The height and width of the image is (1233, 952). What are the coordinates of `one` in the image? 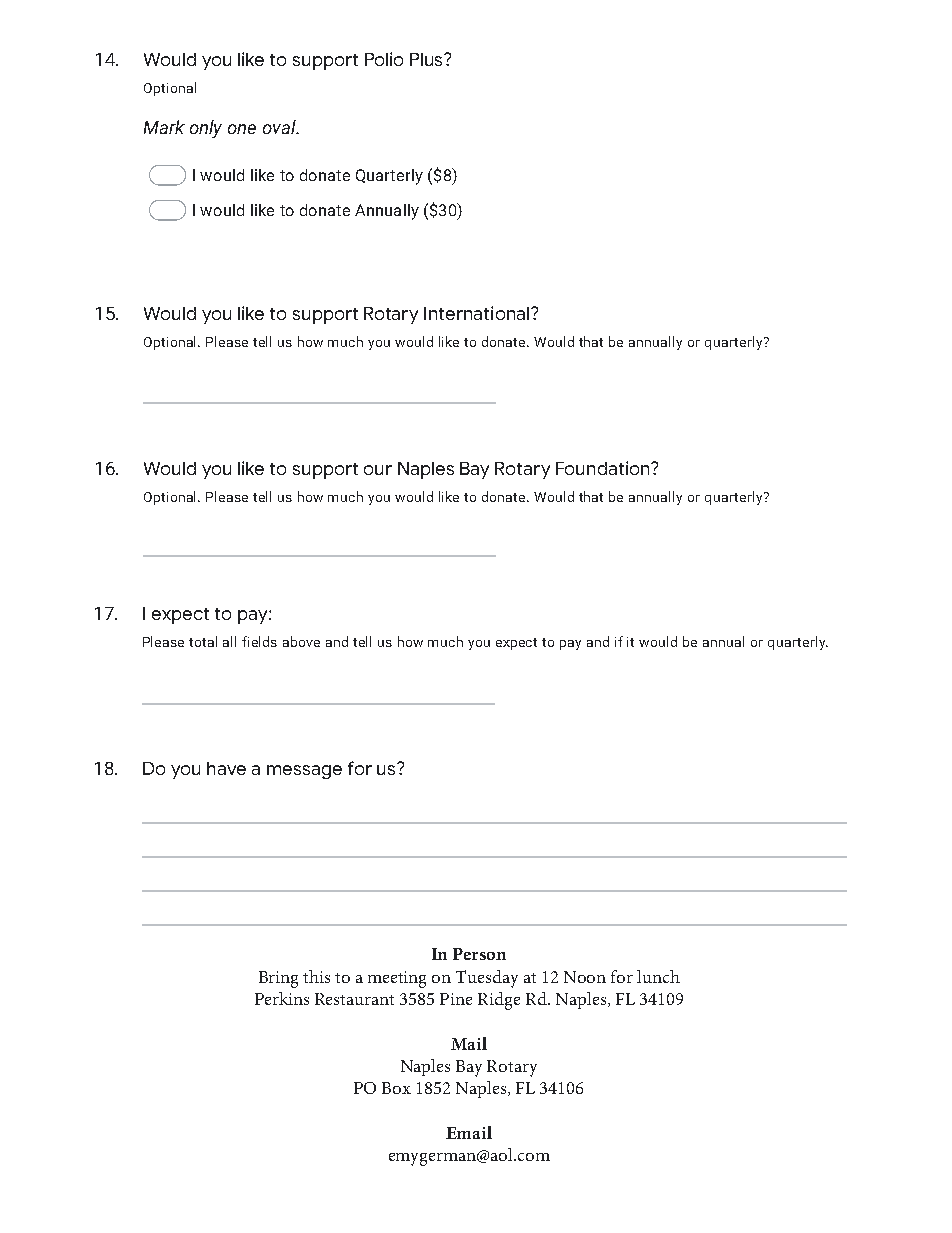 It's located at (242, 129).
